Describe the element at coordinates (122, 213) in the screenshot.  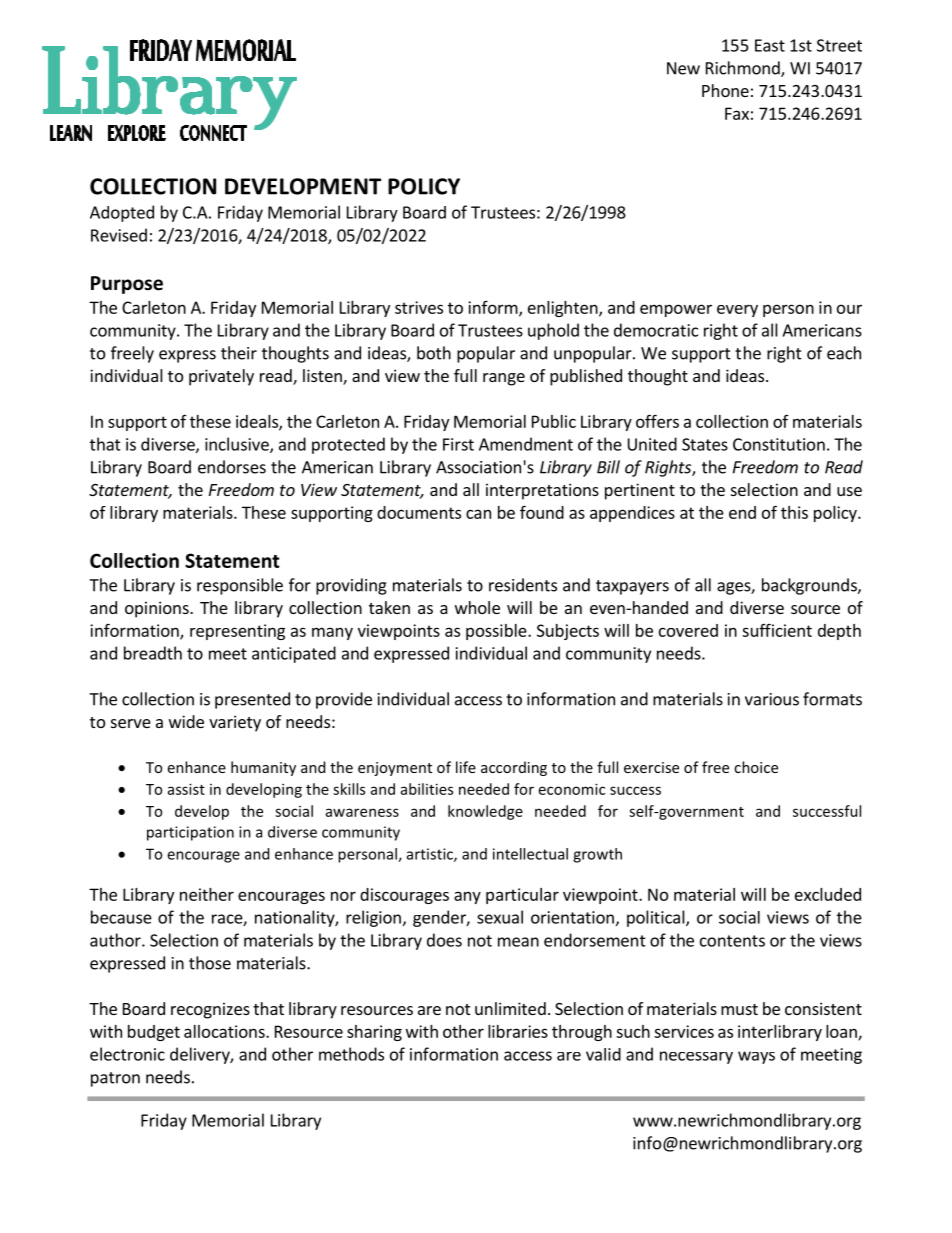
I see `Adopted` at that location.
